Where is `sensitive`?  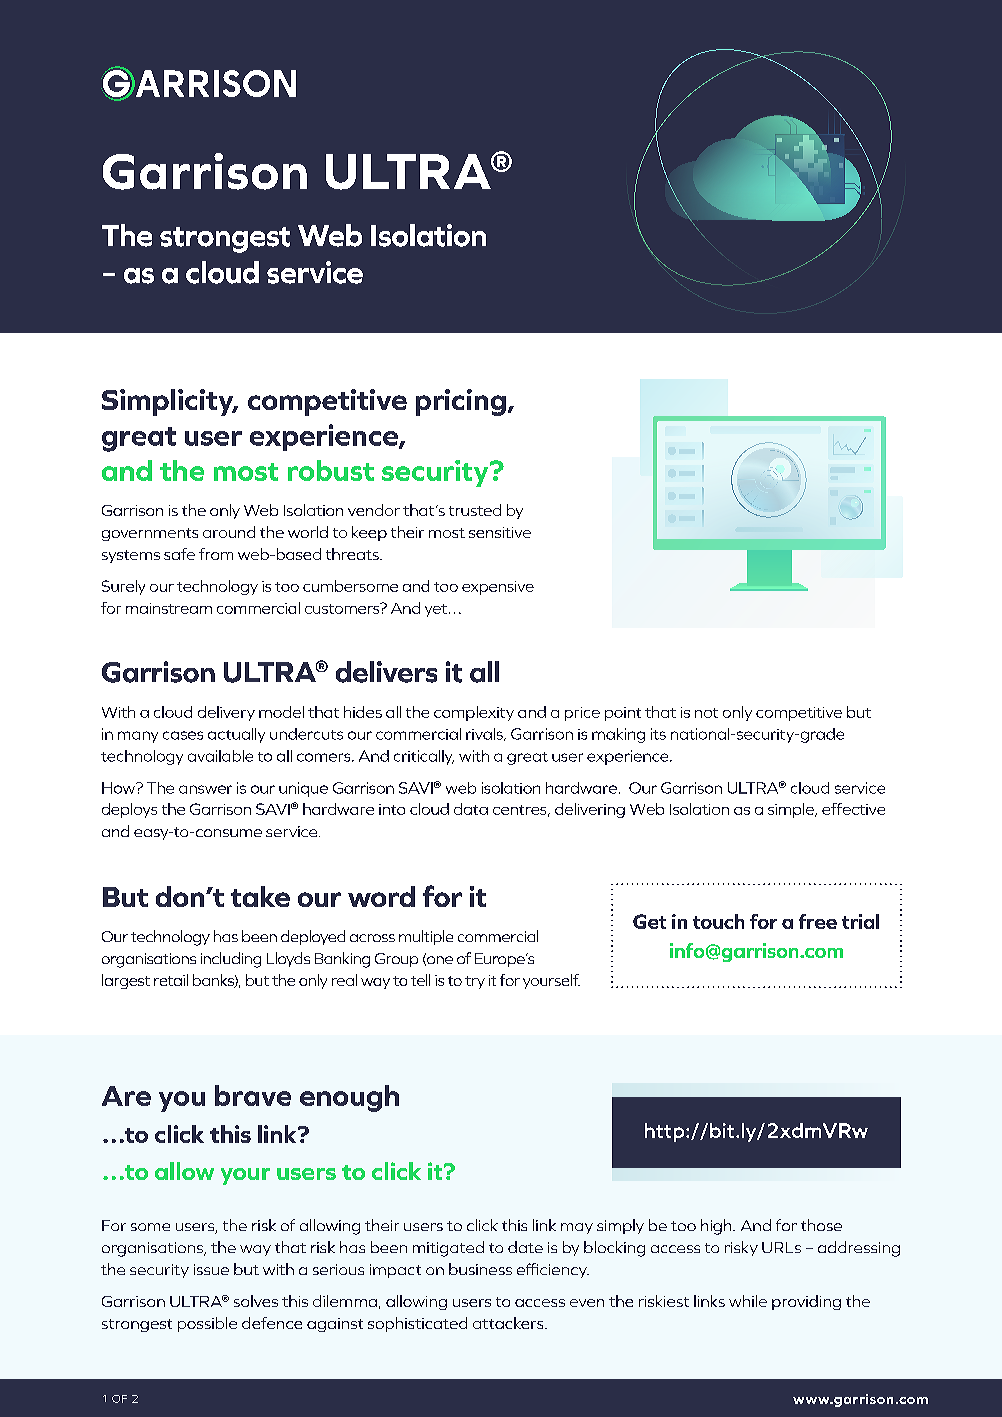 sensitive is located at coordinates (500, 532).
